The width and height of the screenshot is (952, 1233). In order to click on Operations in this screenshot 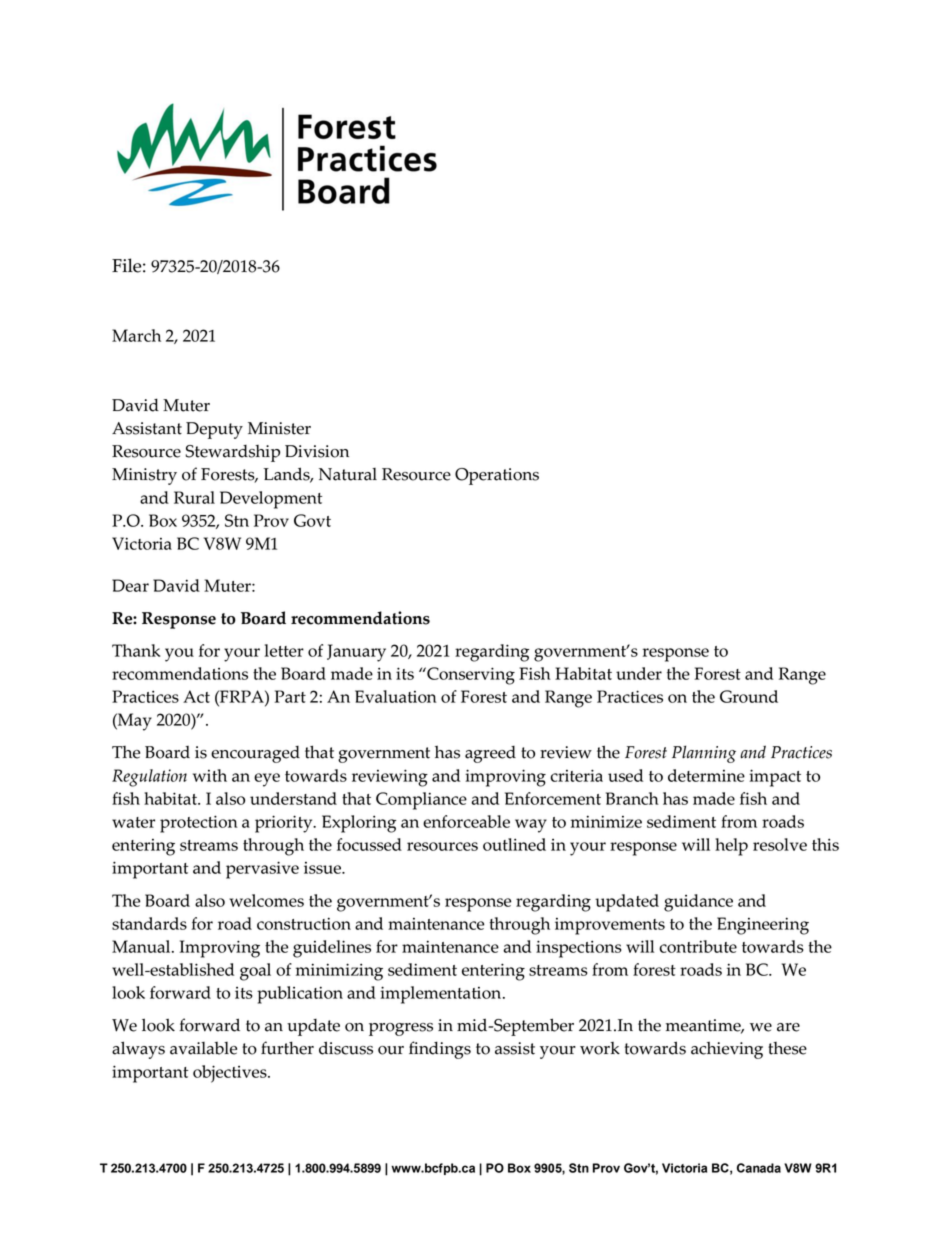, I will do `click(497, 476)`.
